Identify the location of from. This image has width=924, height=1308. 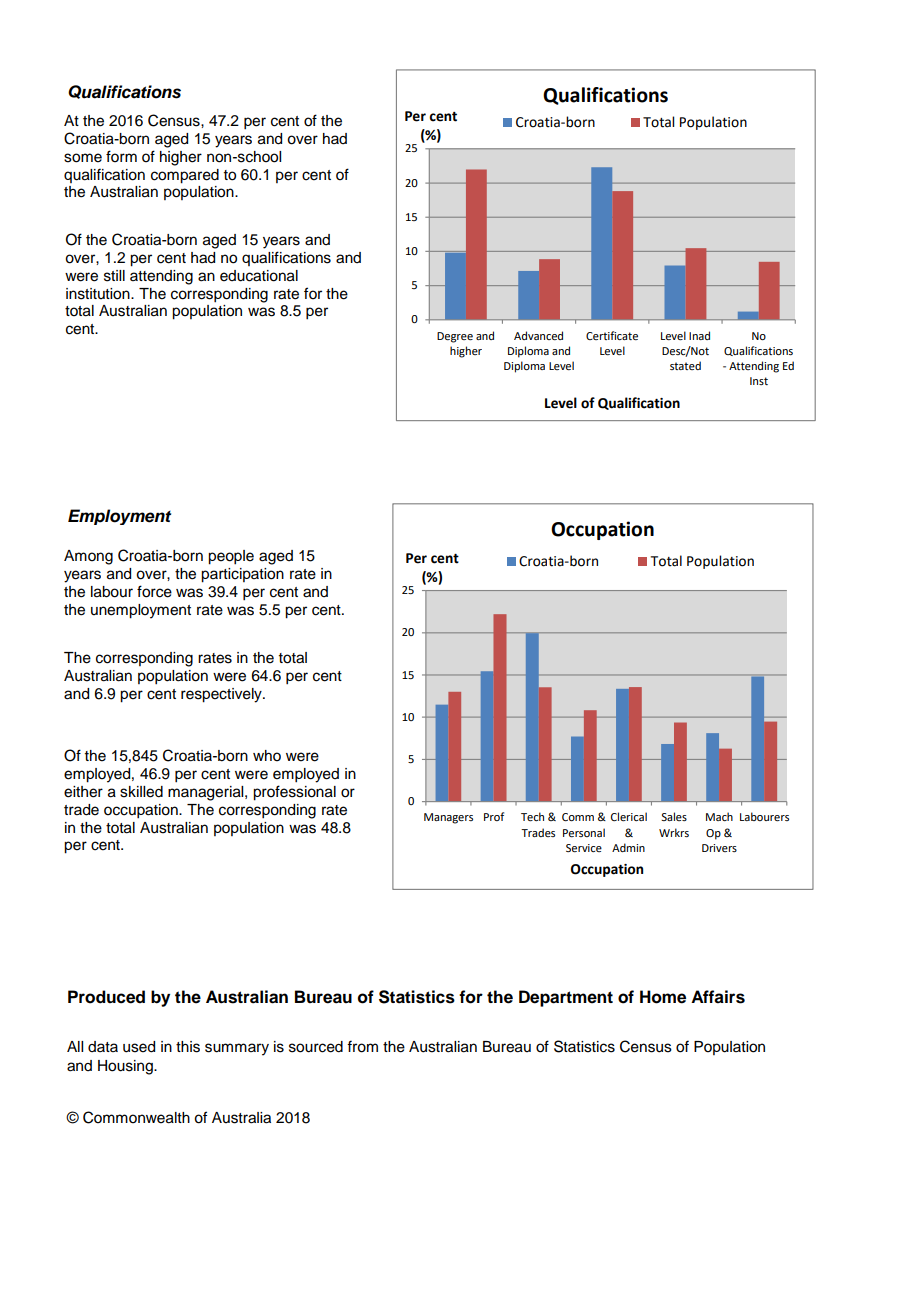
(362, 1046).
